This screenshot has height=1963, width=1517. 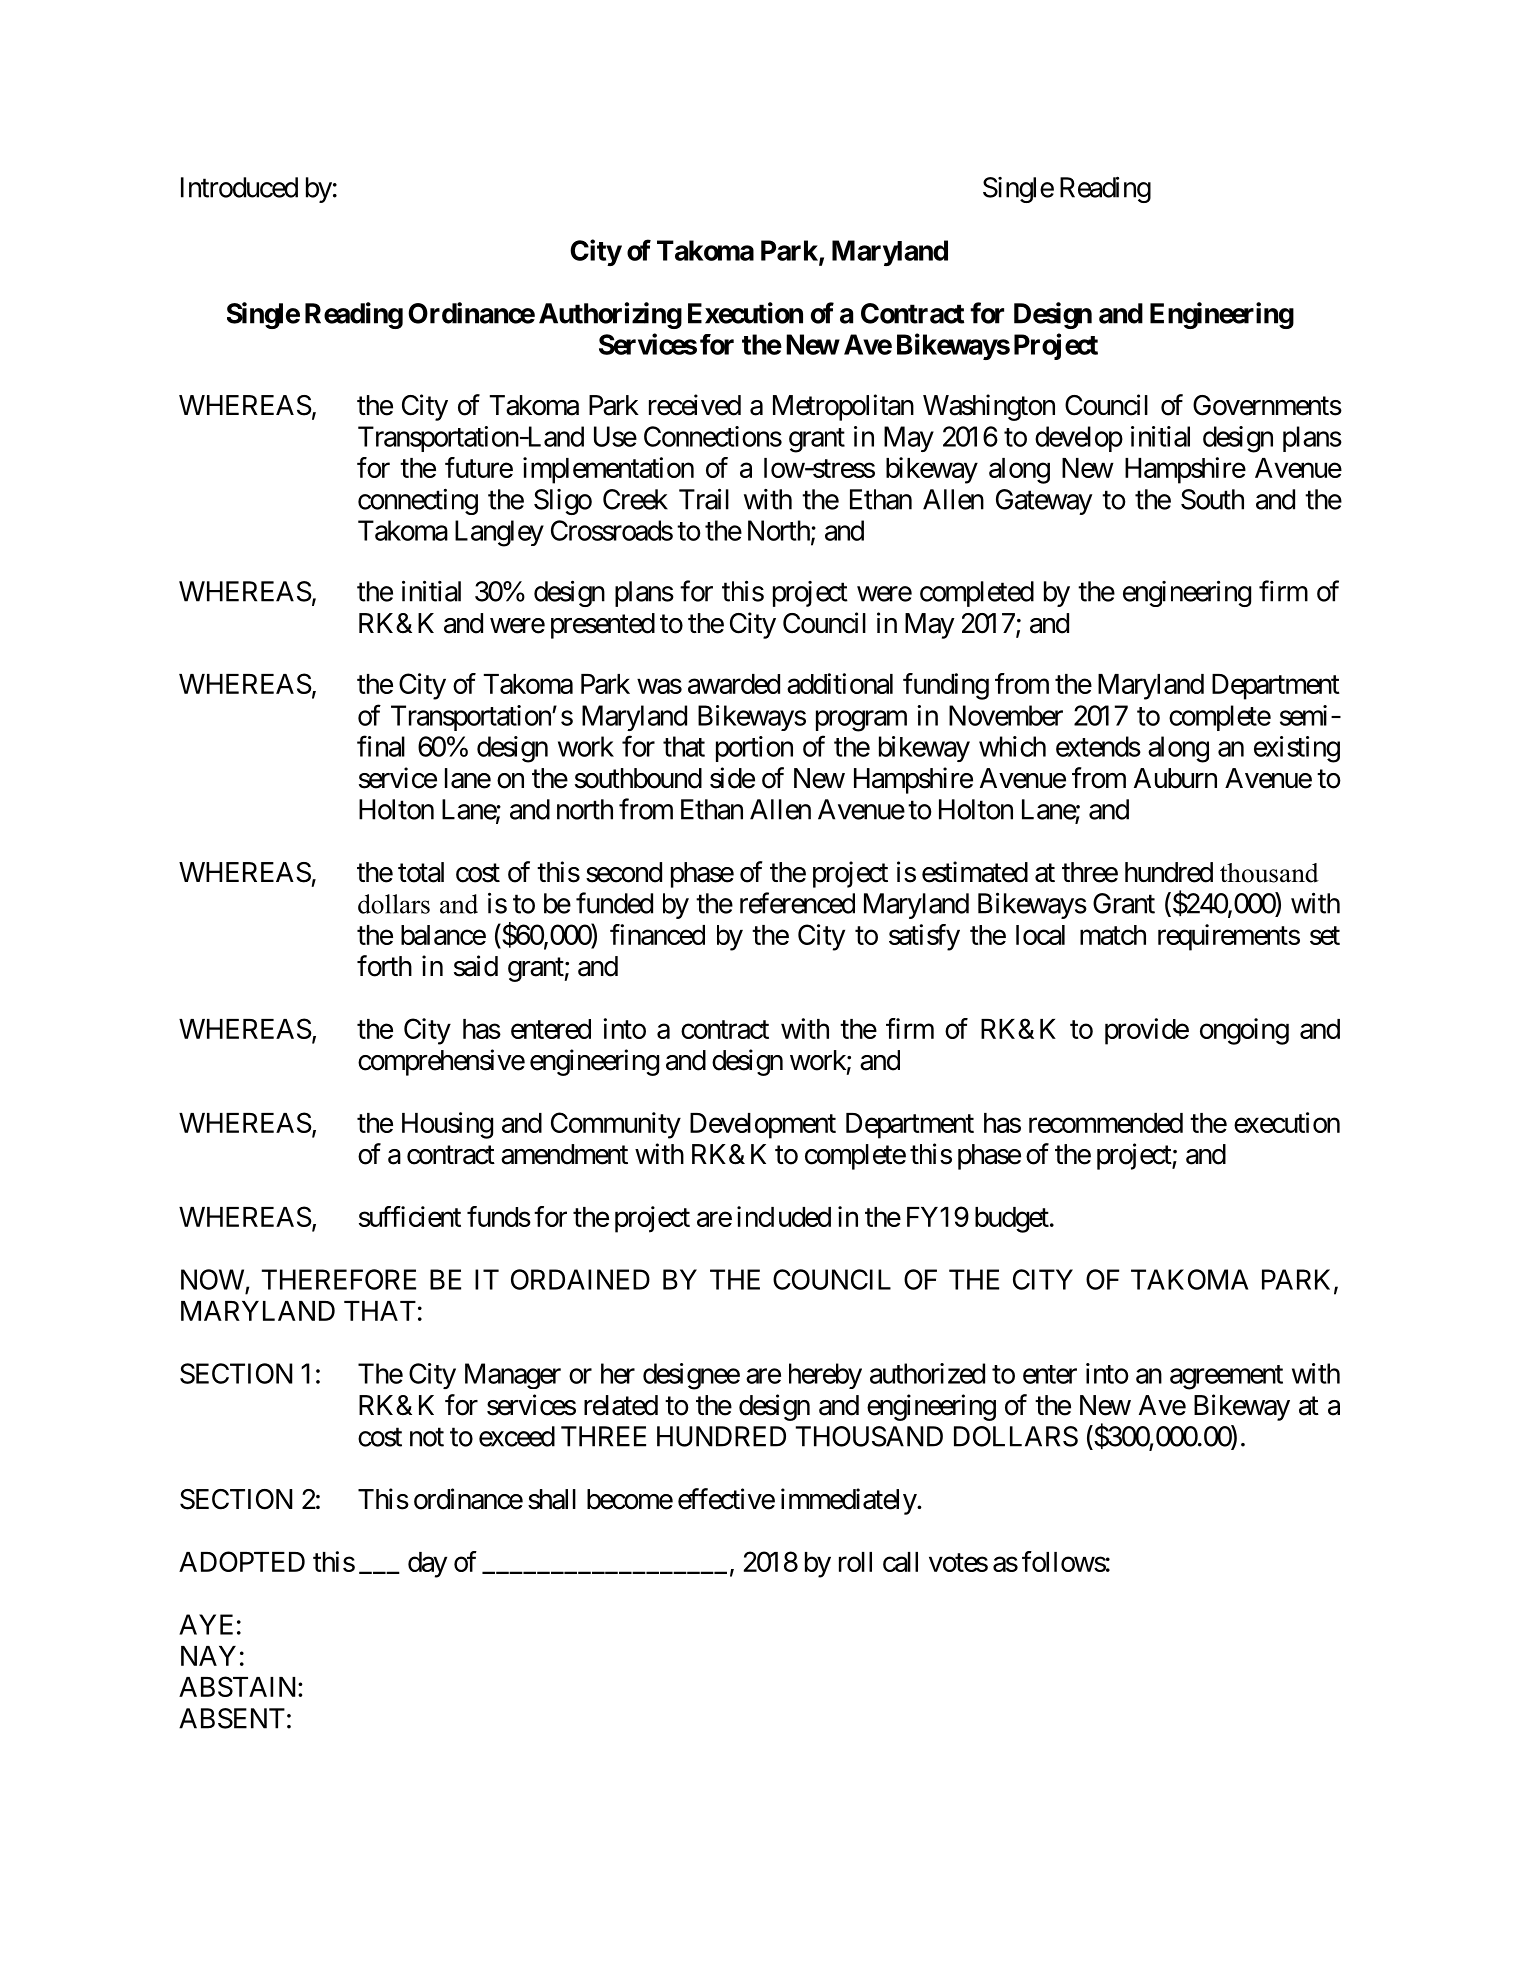 What do you see at coordinates (239, 1686) in the screenshot?
I see `ABSTAIN` at bounding box center [239, 1686].
